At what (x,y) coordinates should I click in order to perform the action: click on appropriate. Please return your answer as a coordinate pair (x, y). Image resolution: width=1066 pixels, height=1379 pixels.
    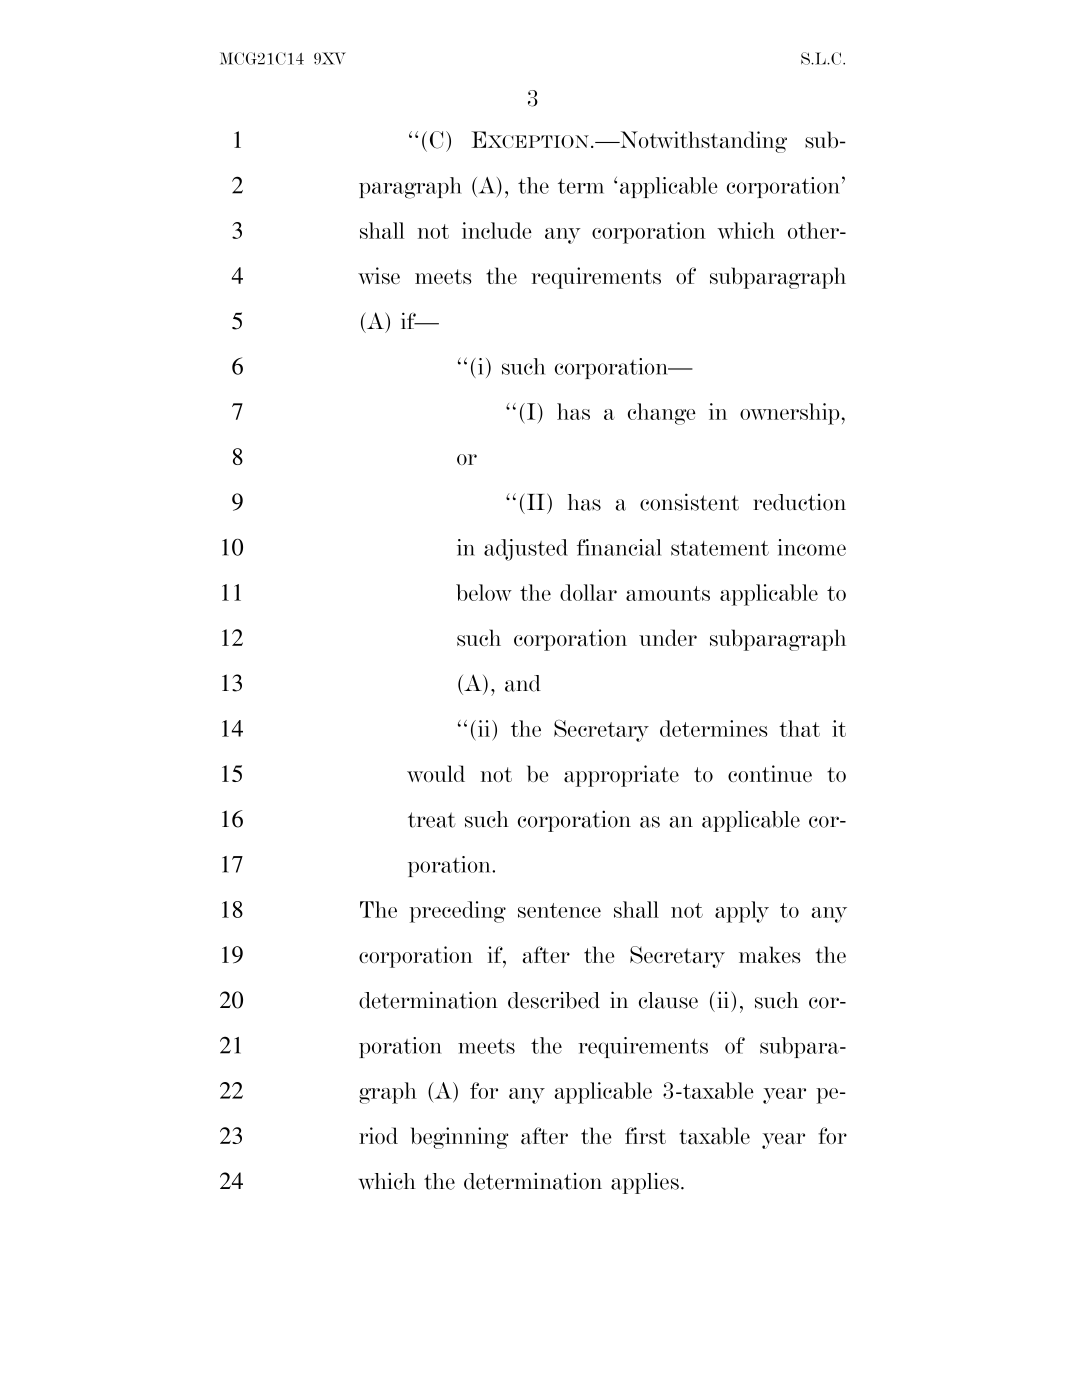
    Looking at the image, I should click on (621, 776).
